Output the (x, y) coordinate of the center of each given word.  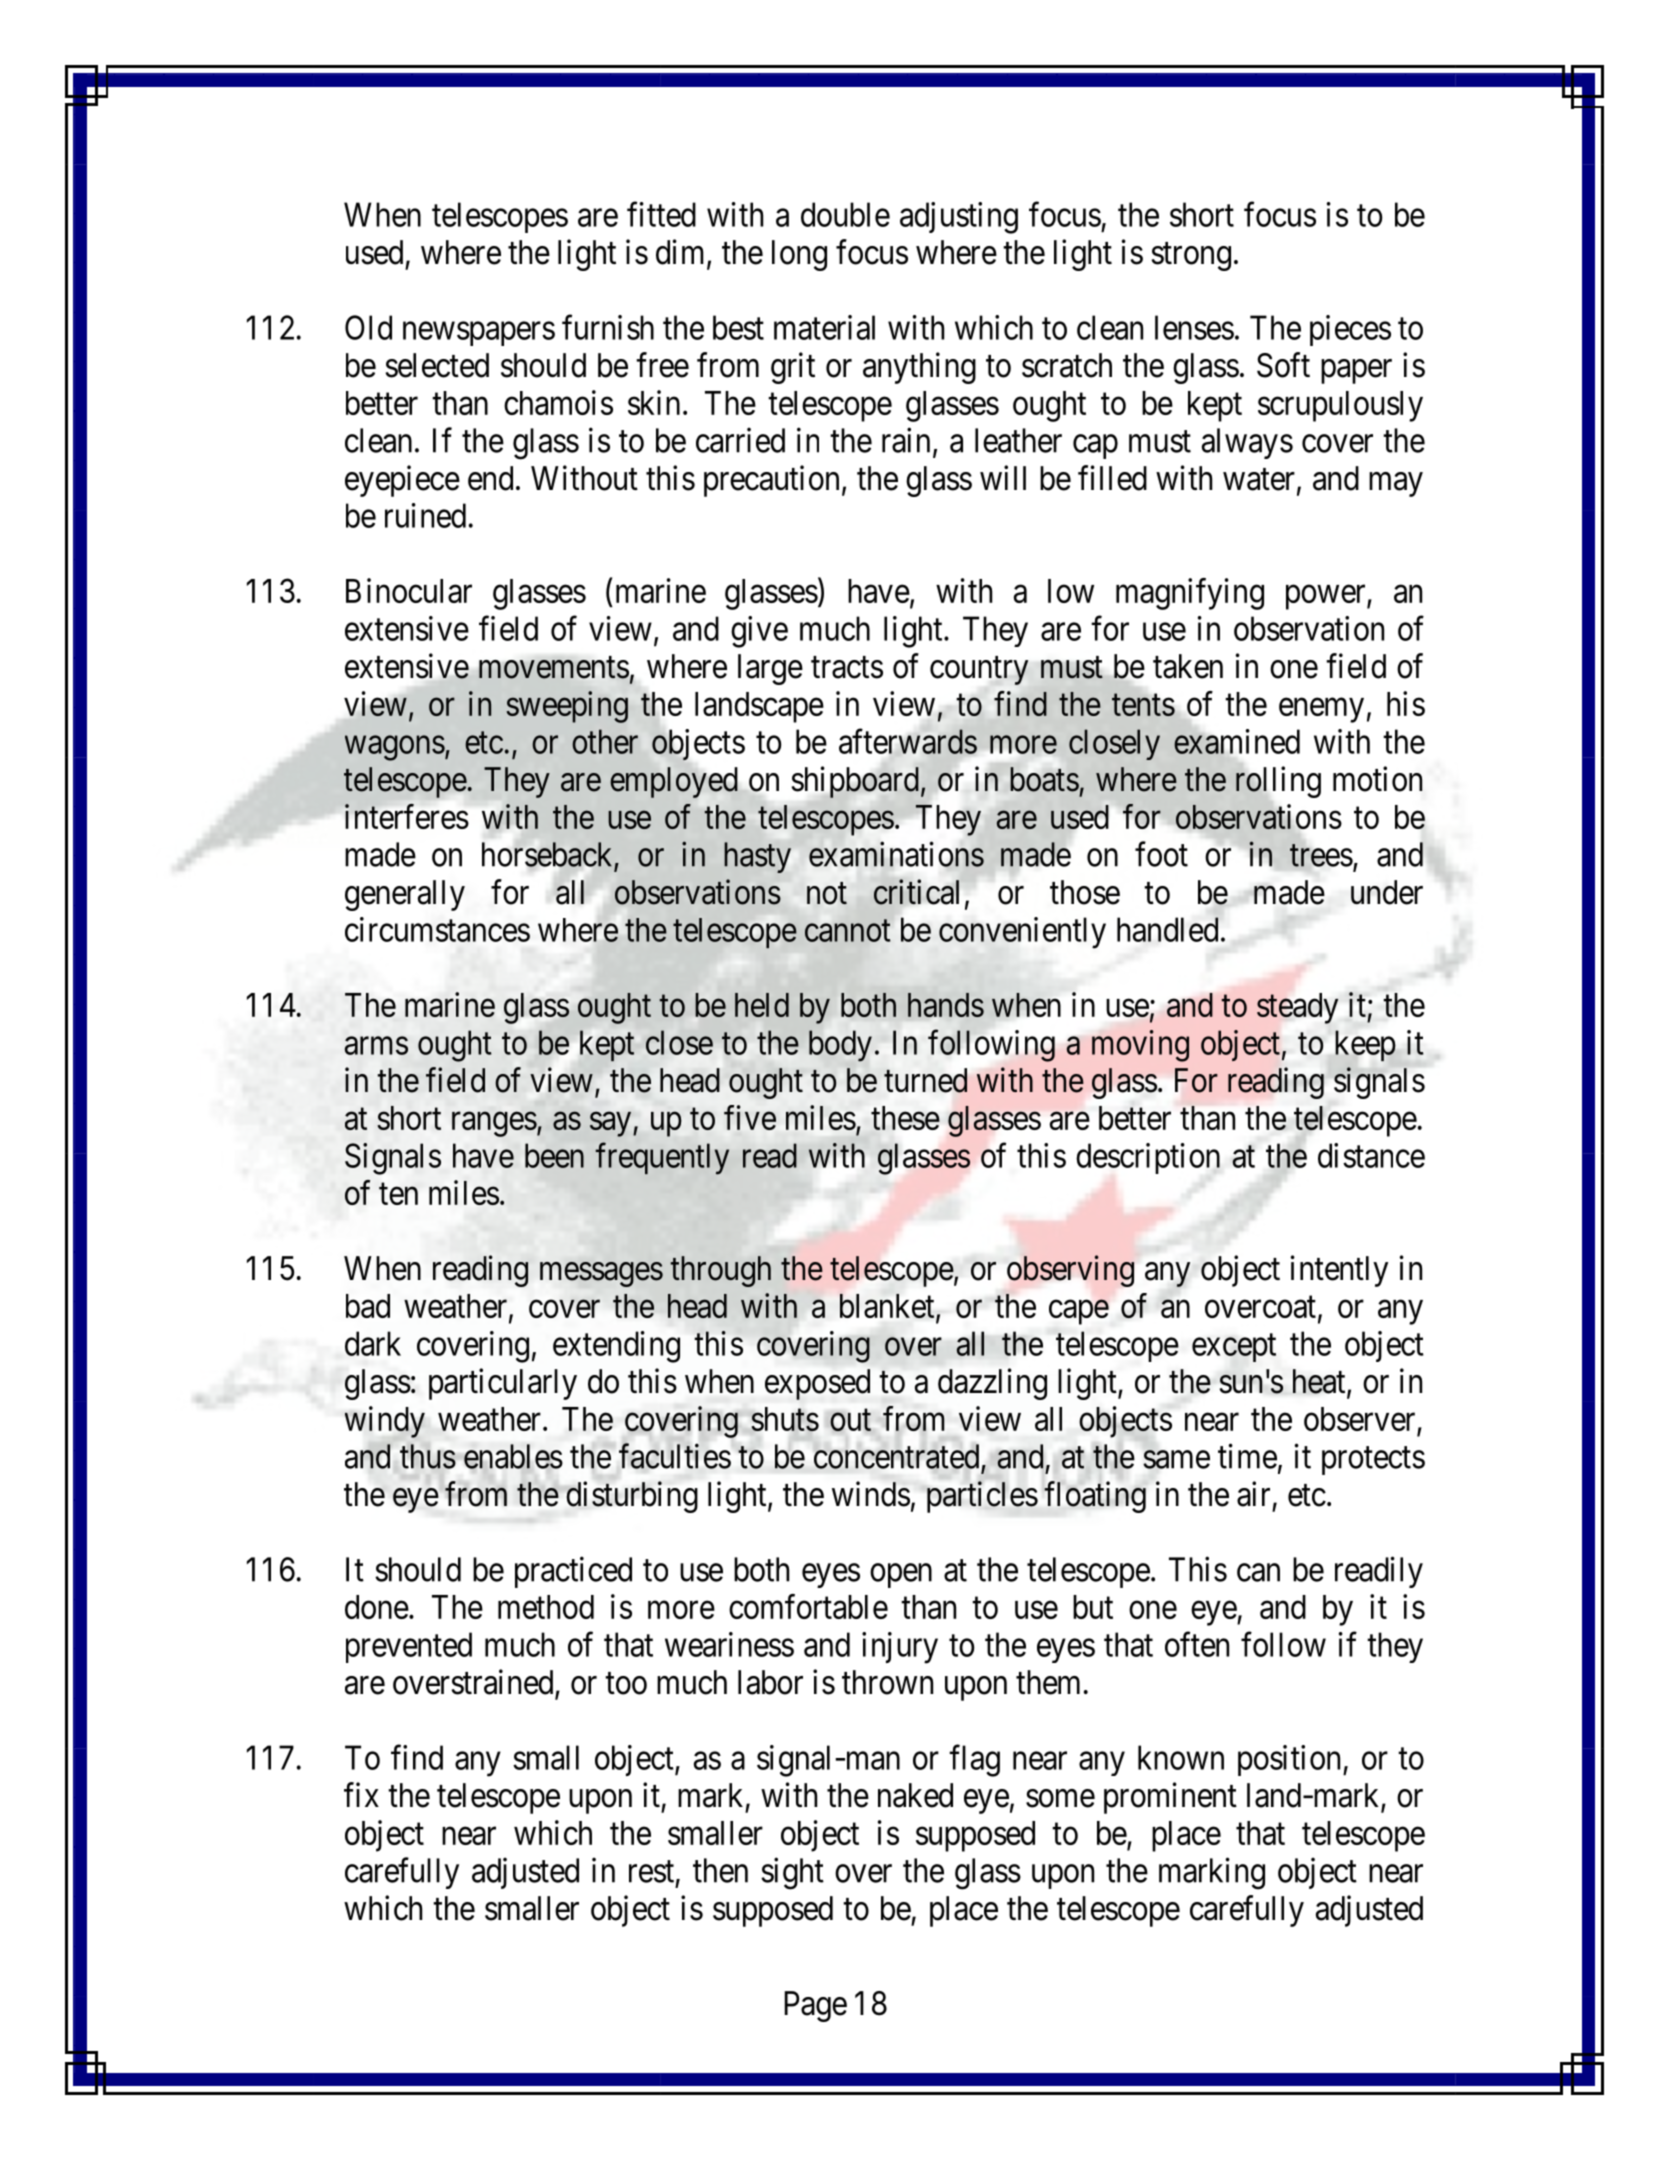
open (901, 1576)
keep (1365, 1045)
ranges (494, 1124)
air (1253, 1494)
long (799, 255)
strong (1191, 257)
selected (437, 365)
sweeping (567, 707)
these (905, 1118)
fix (361, 1794)
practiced (573, 1572)
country (979, 671)
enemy (1321, 710)
